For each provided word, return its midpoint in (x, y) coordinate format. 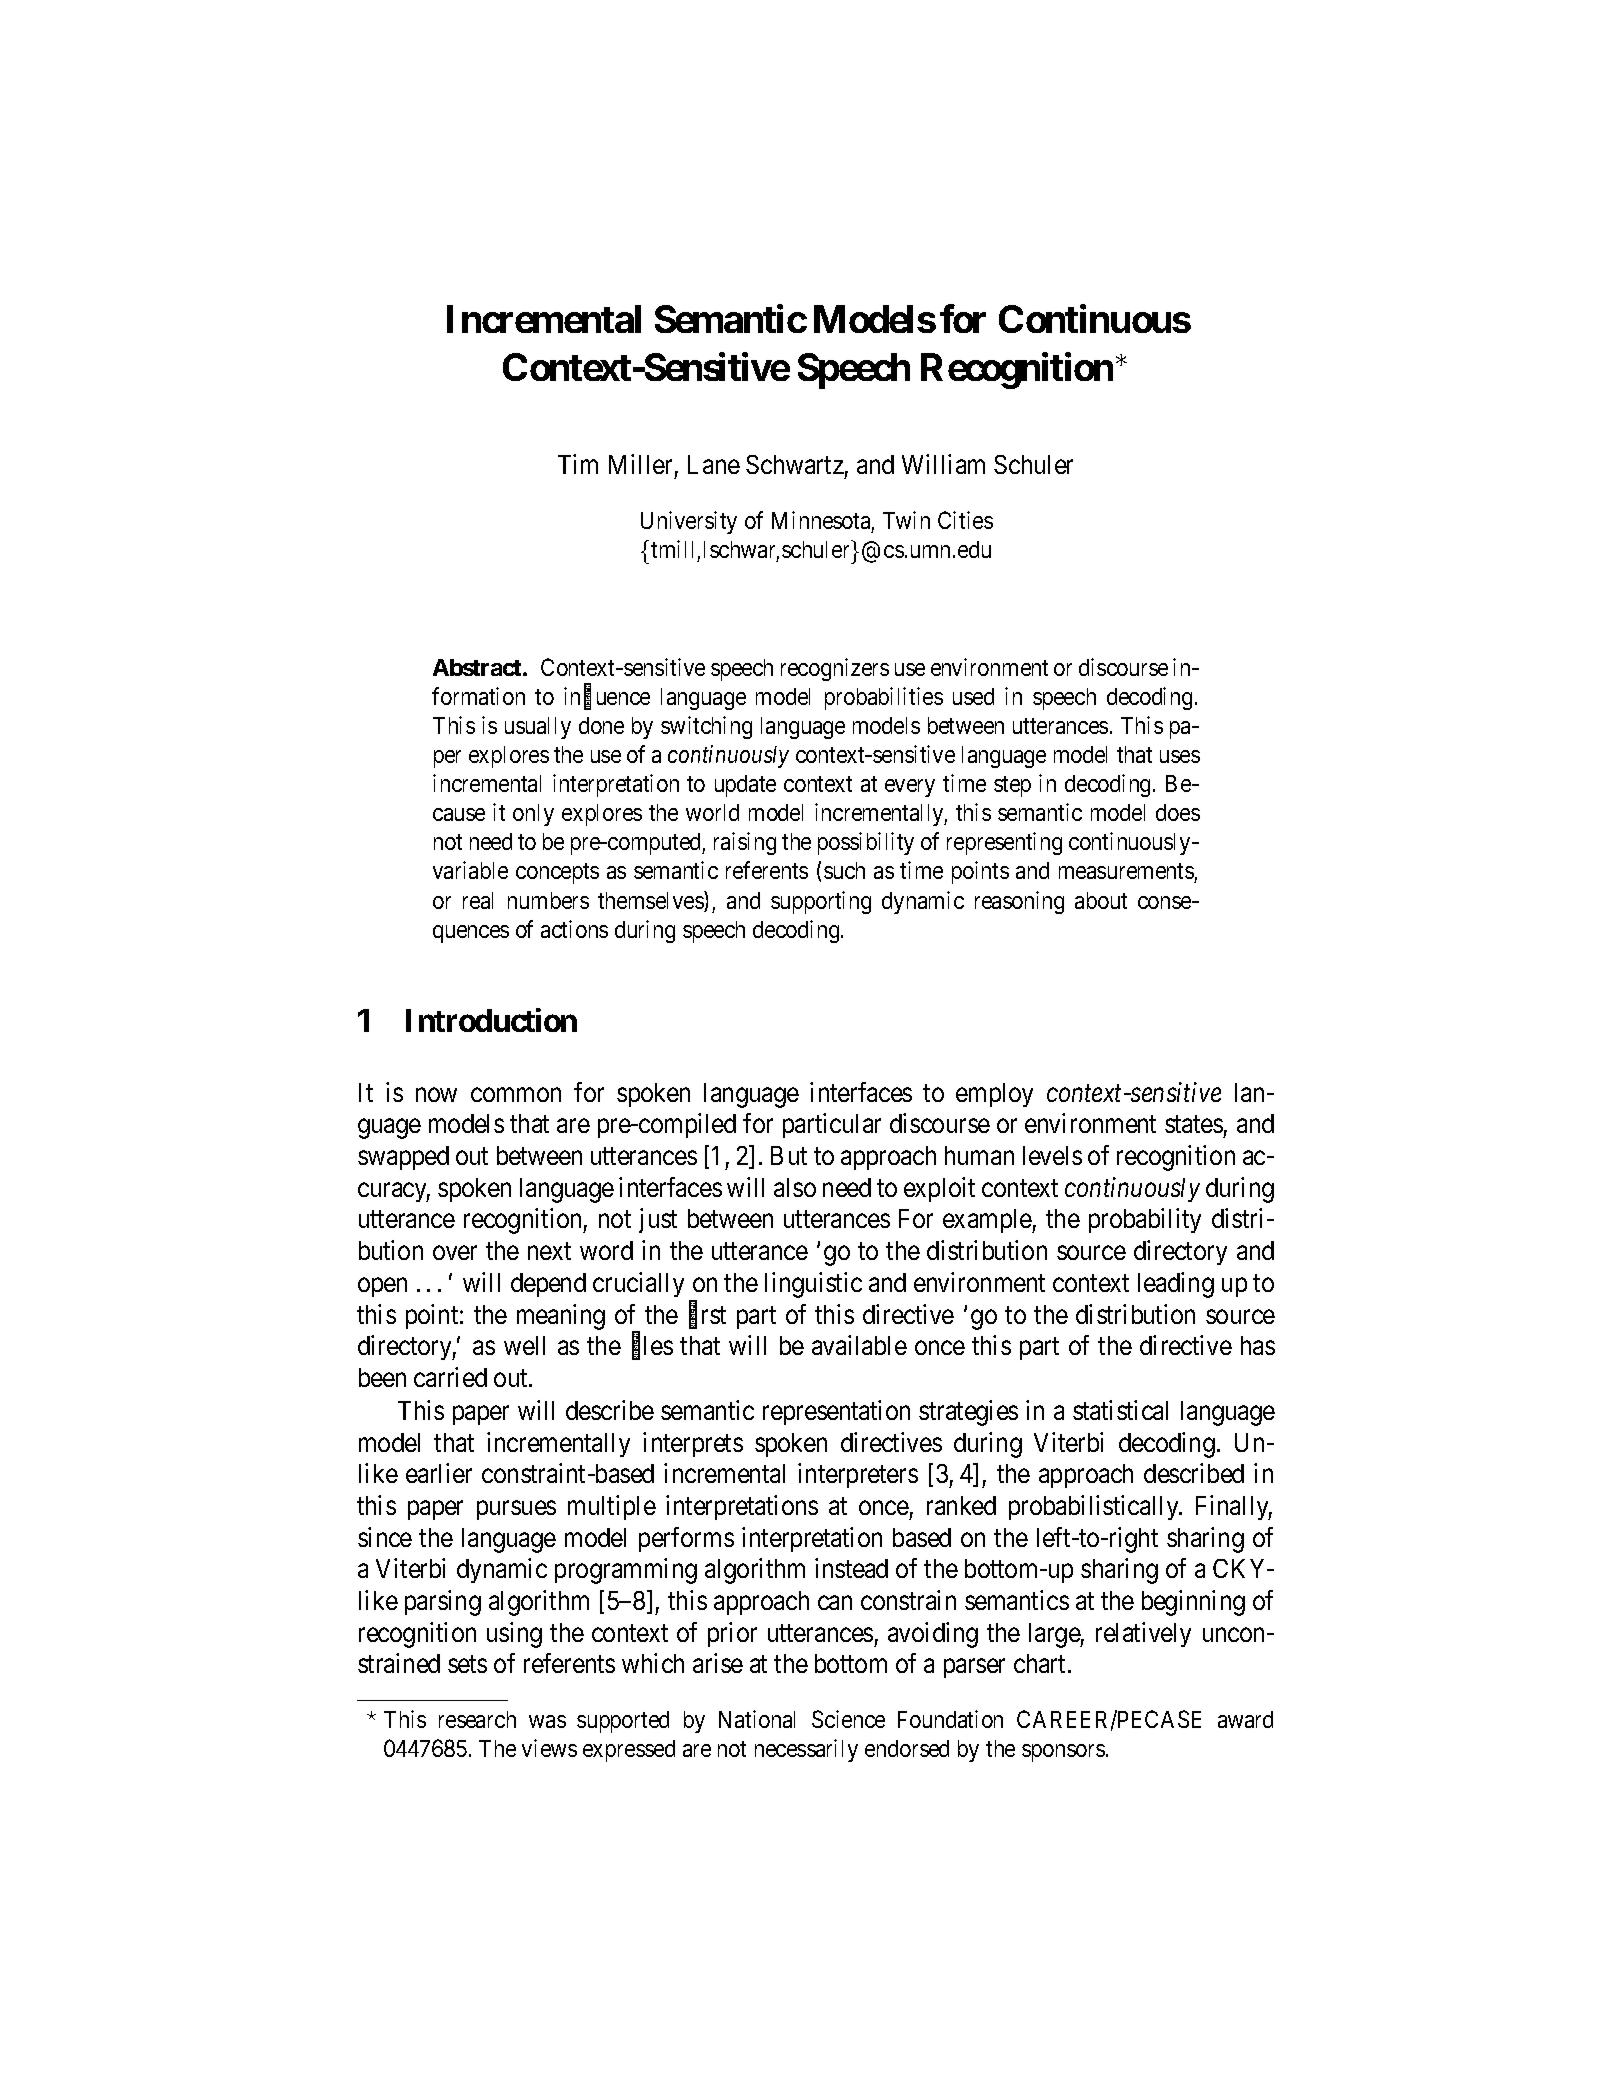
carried (450, 1377)
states (1194, 1124)
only (533, 815)
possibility (866, 843)
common (516, 1095)
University (689, 522)
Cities (965, 520)
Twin (906, 520)
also (795, 1187)
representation (836, 1412)
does (1178, 812)
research (477, 1719)
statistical (1120, 1410)
